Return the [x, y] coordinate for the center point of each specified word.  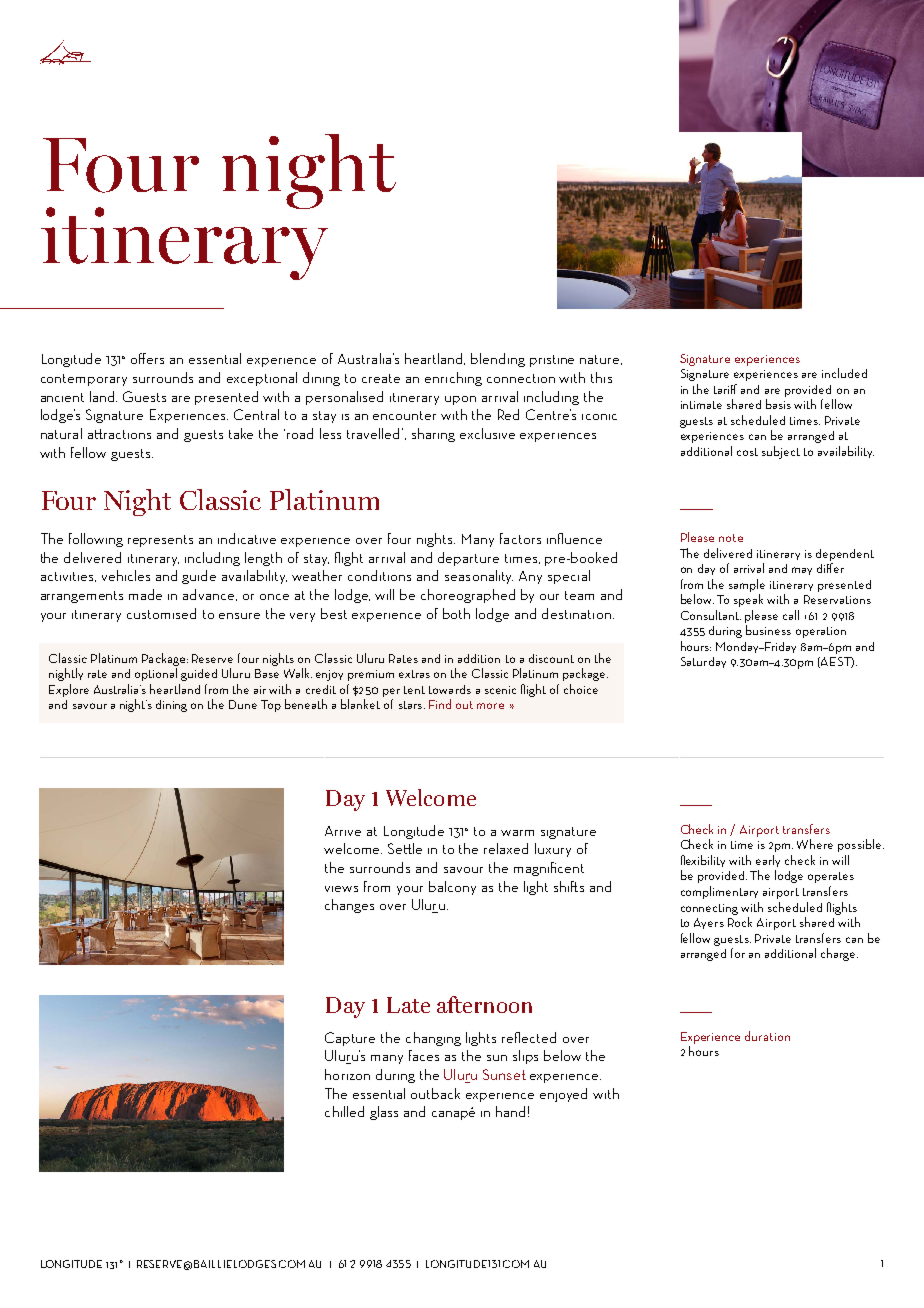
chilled [344, 1111]
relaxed [506, 848]
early [768, 861]
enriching [453, 379]
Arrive [343, 831]
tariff [725, 389]
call [791, 615]
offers [147, 358]
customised [161, 613]
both [456, 613]
